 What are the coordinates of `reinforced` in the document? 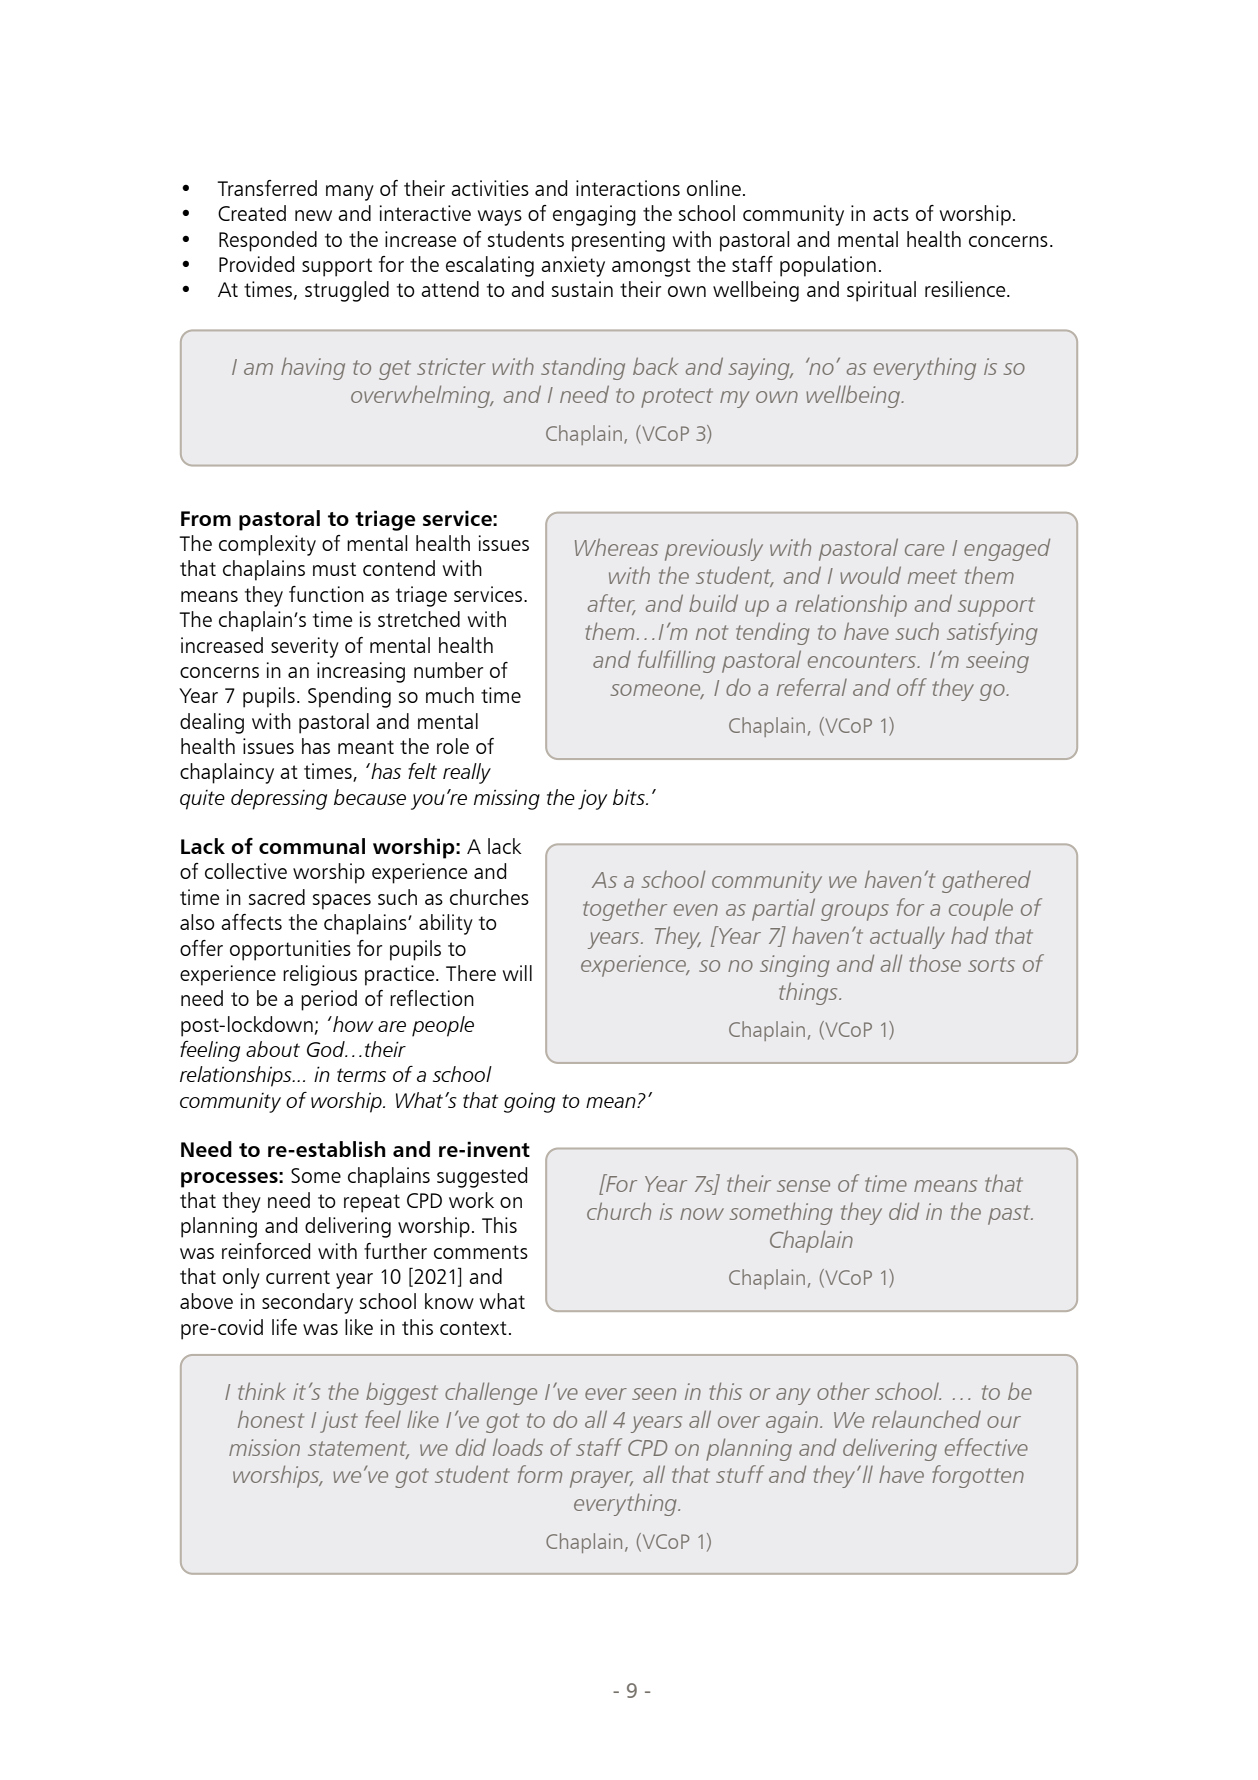 It's located at (266, 1251).
